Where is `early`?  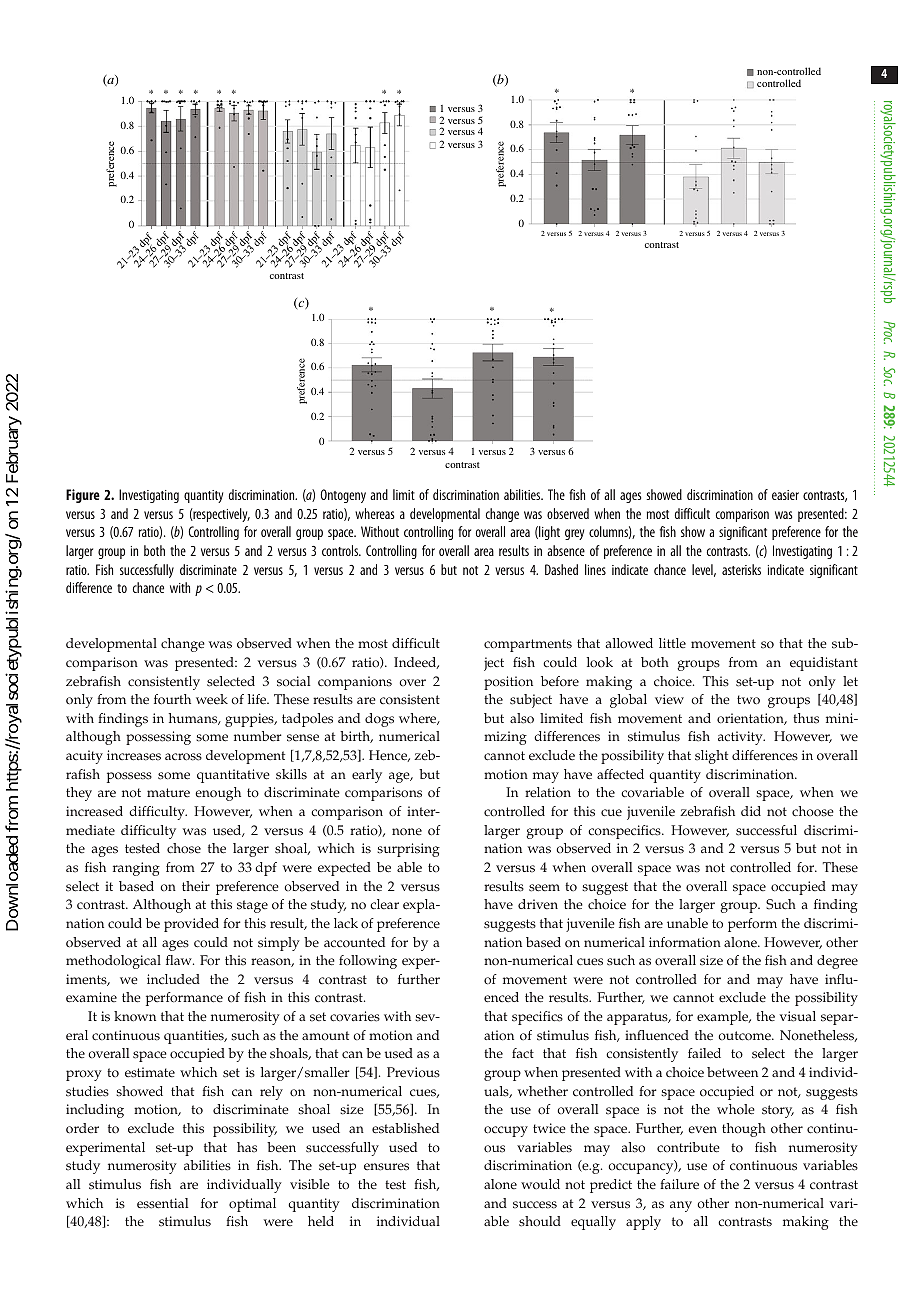
early is located at coordinates (367, 776).
